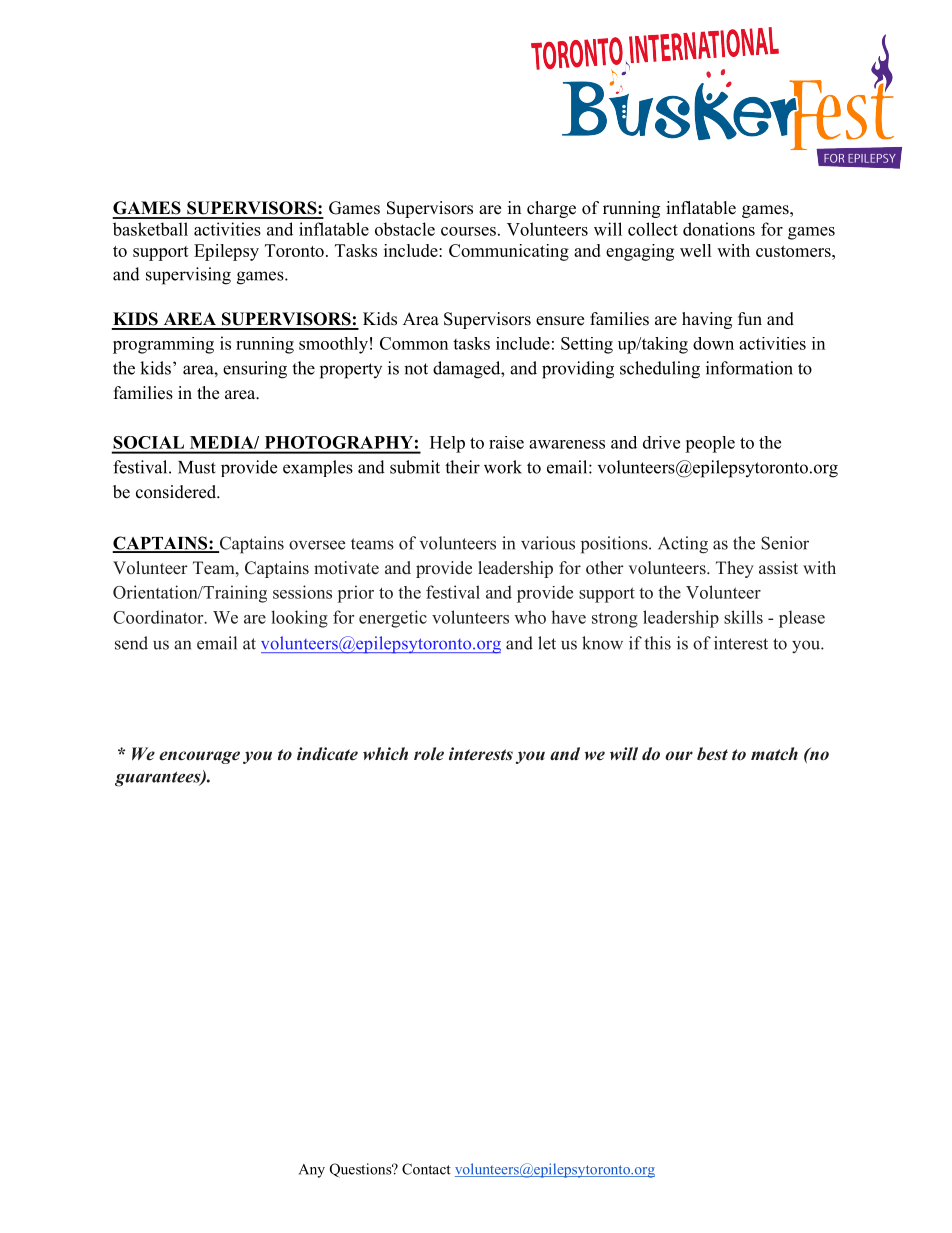  I want to click on role, so click(429, 753).
